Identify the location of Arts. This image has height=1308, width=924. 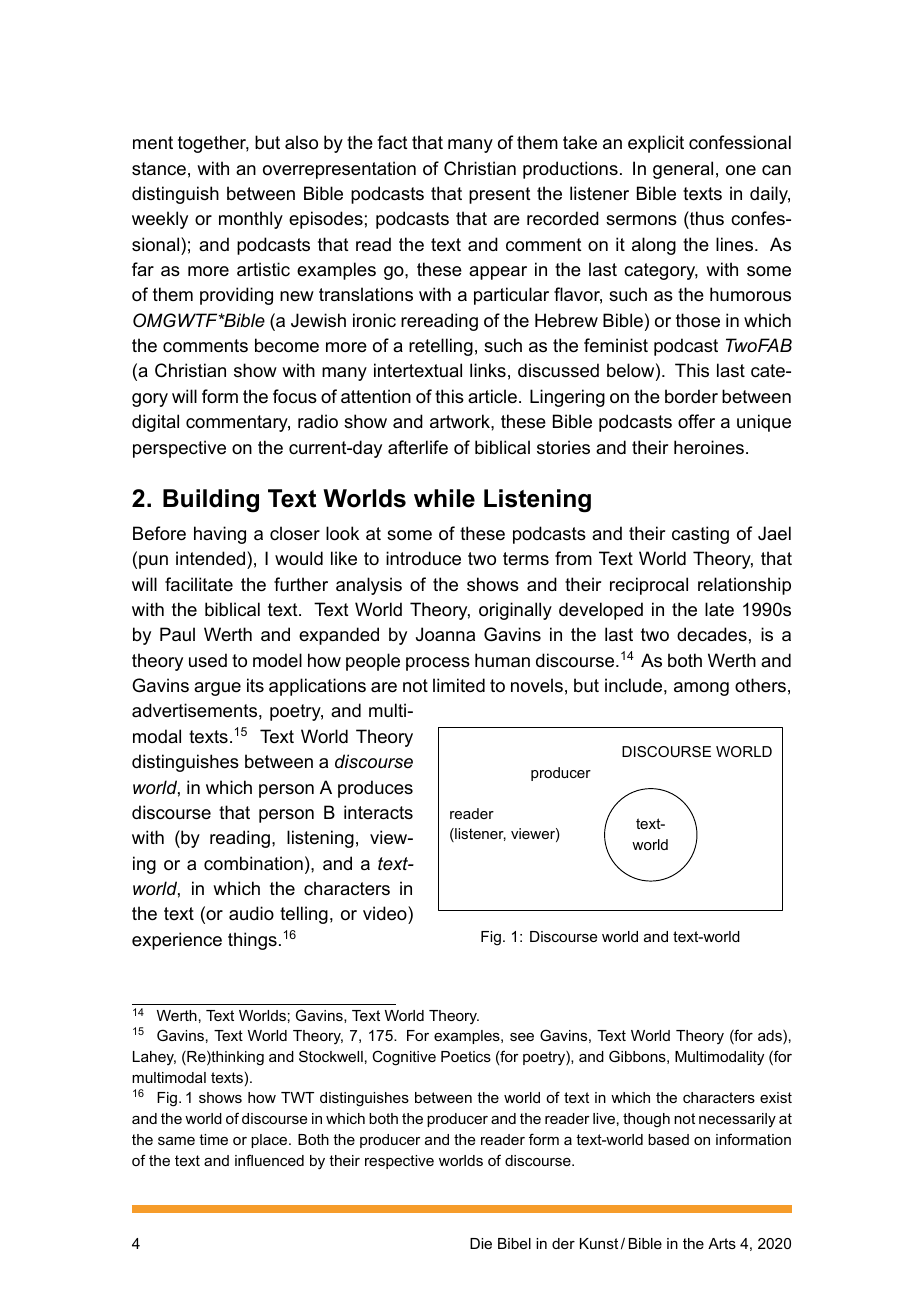
(722, 1243).
